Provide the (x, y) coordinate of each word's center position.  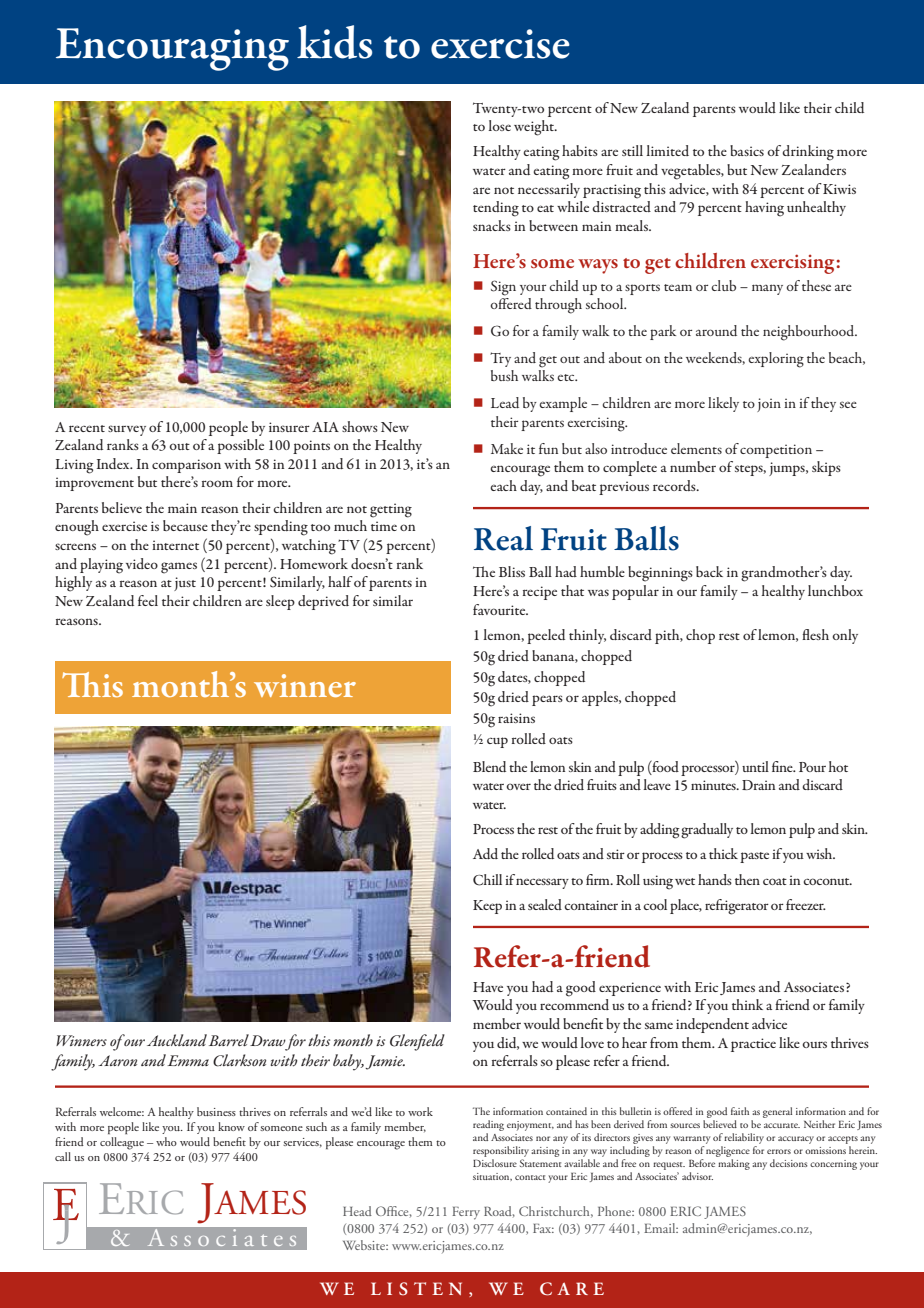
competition (776, 451)
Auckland (177, 1040)
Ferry (466, 1213)
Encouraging (172, 49)
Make (507, 448)
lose (499, 125)
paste (754, 857)
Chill (487, 880)
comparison (186, 466)
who (166, 1141)
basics (747, 150)
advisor (697, 1176)
